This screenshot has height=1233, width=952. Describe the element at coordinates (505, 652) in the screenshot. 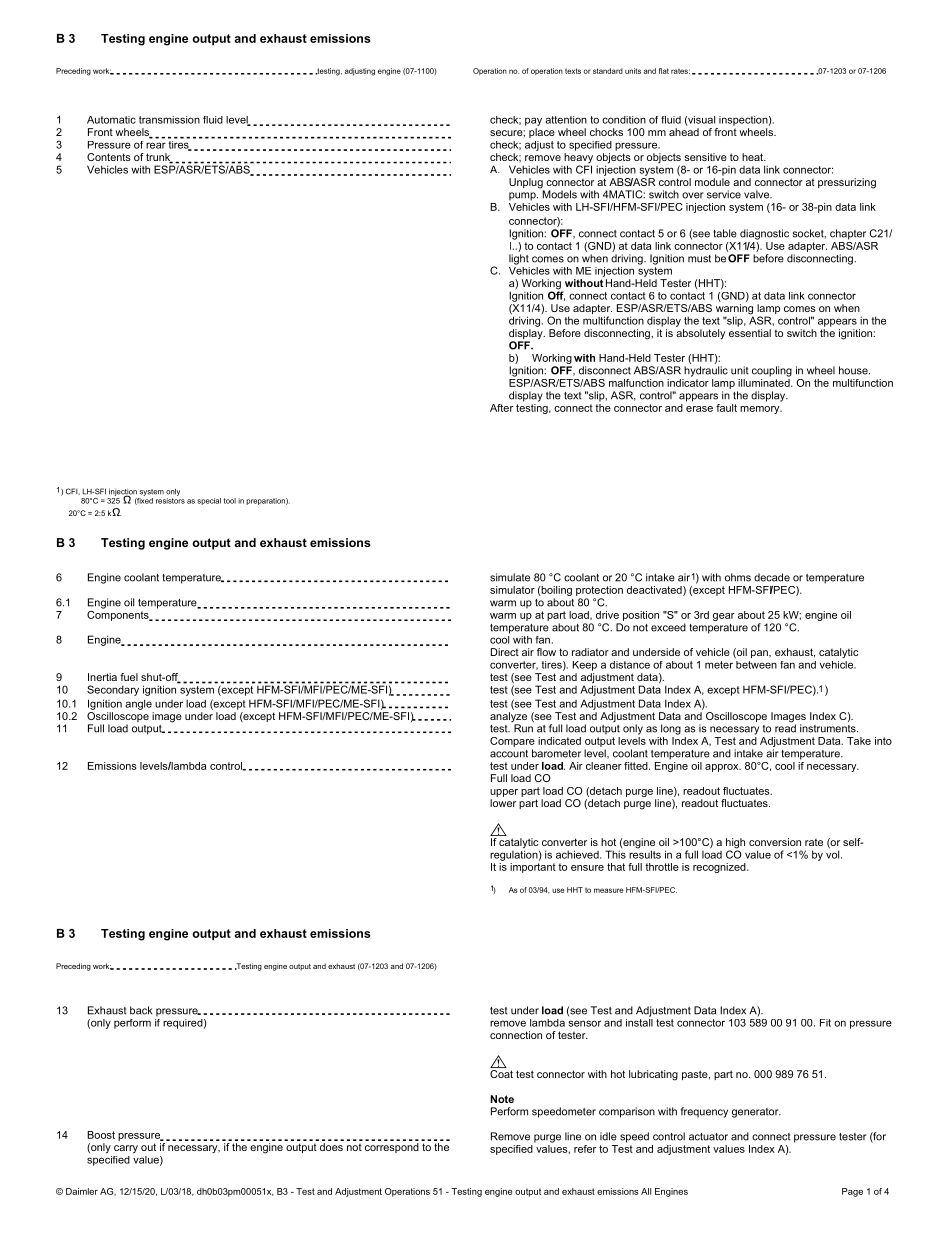

I see `Direct` at that location.
